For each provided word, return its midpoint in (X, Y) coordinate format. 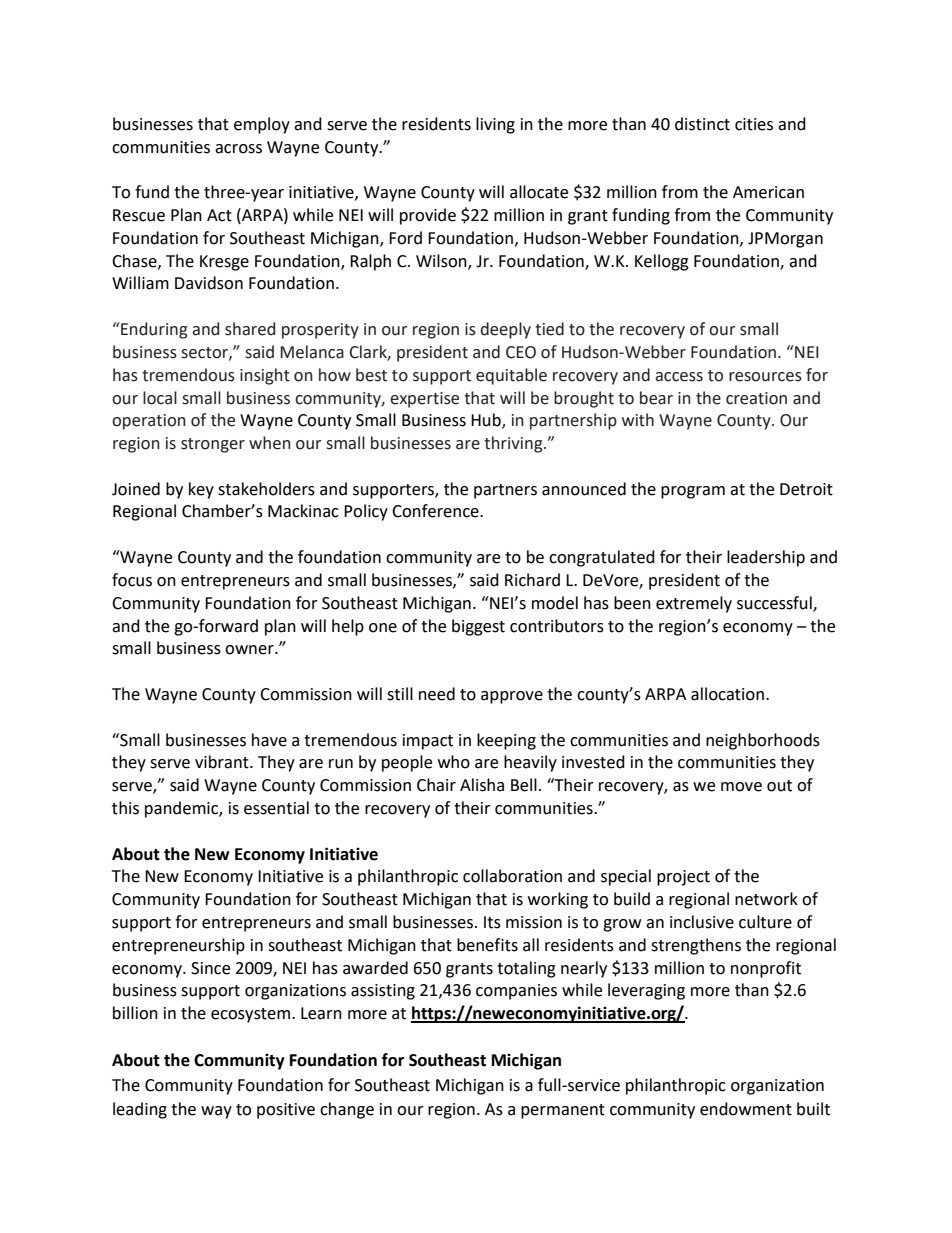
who (454, 762)
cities (754, 124)
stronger (213, 445)
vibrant (223, 762)
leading (140, 1110)
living (495, 125)
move (741, 787)
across (238, 149)
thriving (514, 444)
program (693, 492)
